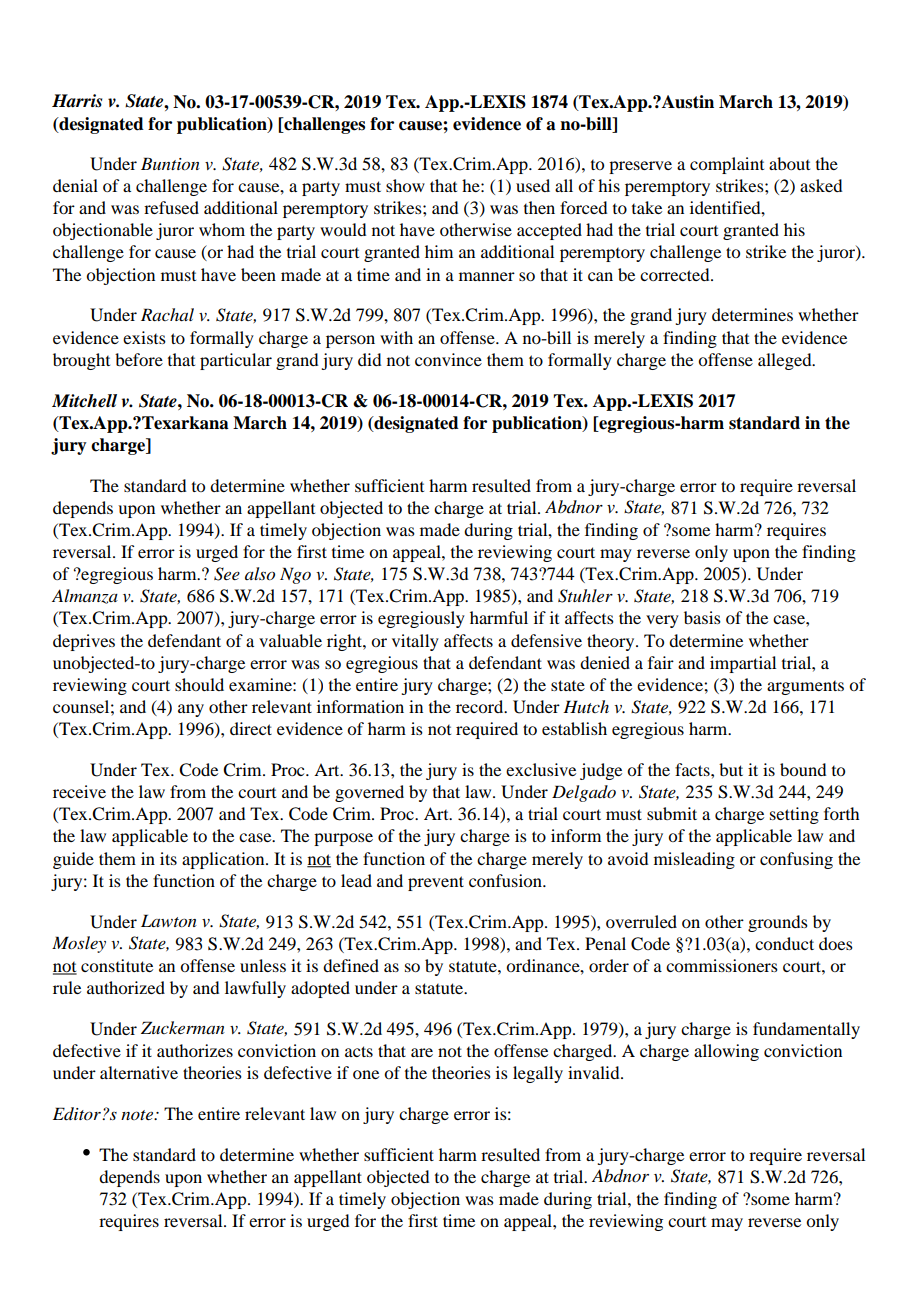  What do you see at coordinates (726, 1052) in the screenshot?
I see `allowing` at bounding box center [726, 1052].
